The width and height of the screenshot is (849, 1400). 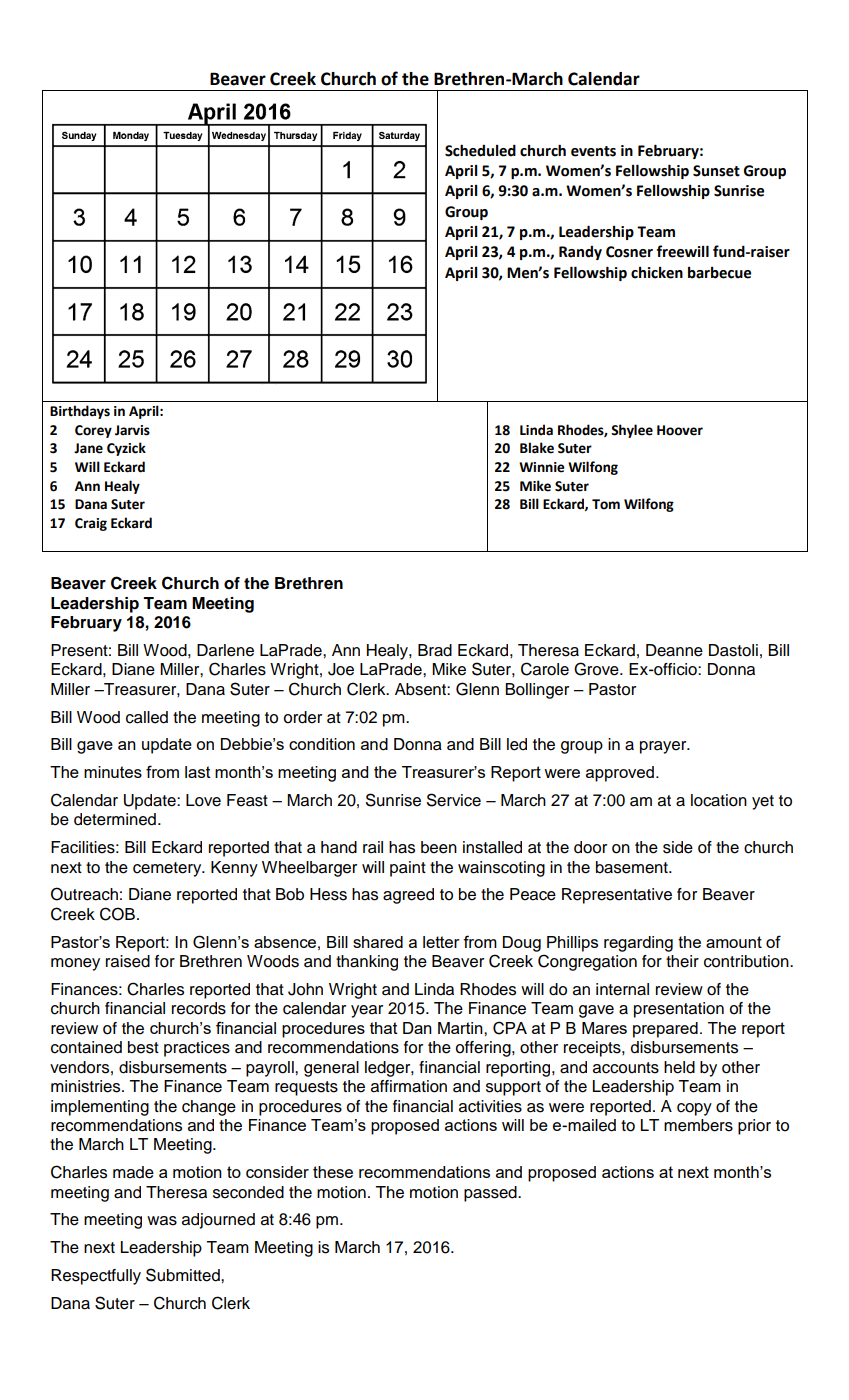 I want to click on prayer, so click(x=664, y=747).
